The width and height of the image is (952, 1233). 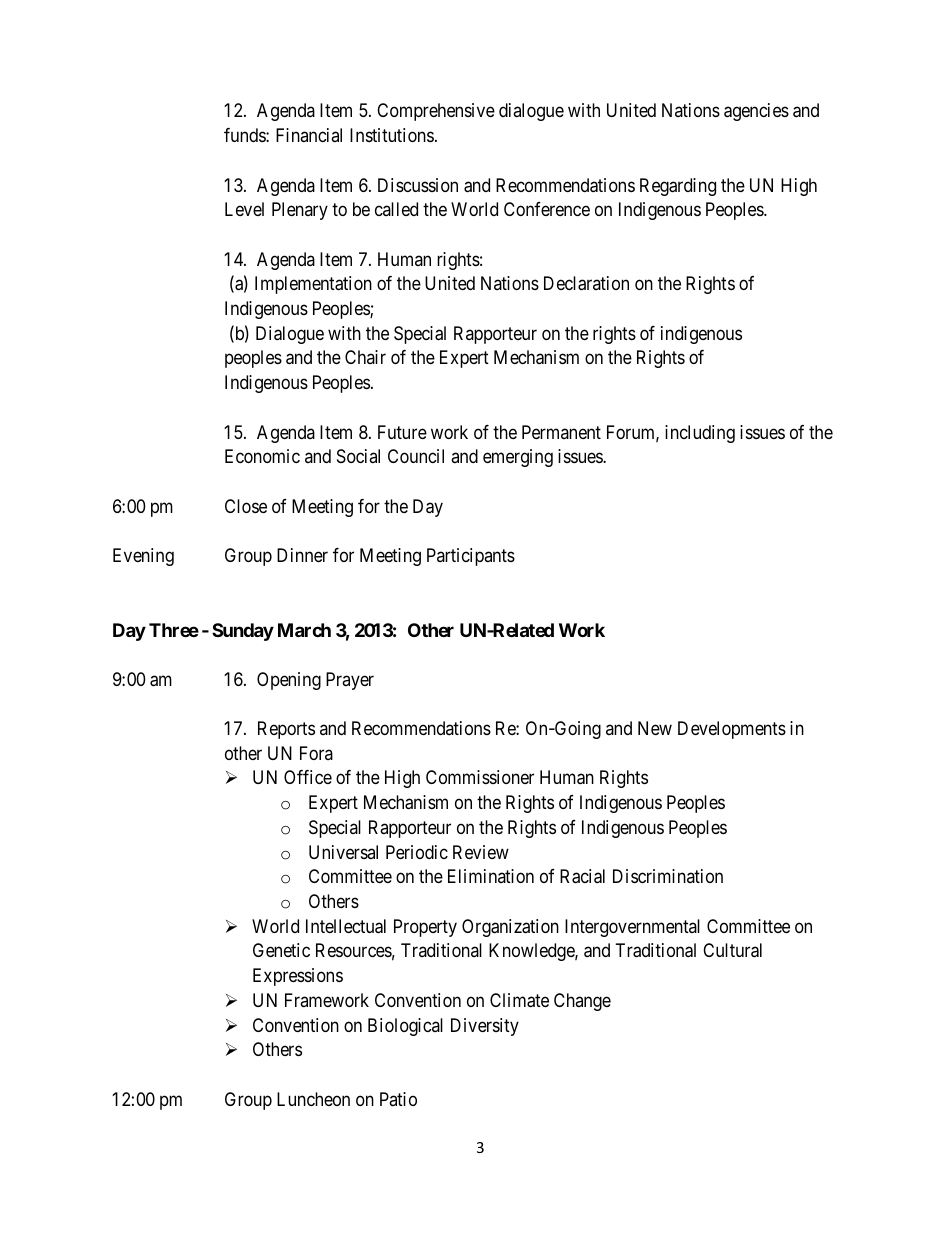 I want to click on Luncheon, so click(x=313, y=1099).
